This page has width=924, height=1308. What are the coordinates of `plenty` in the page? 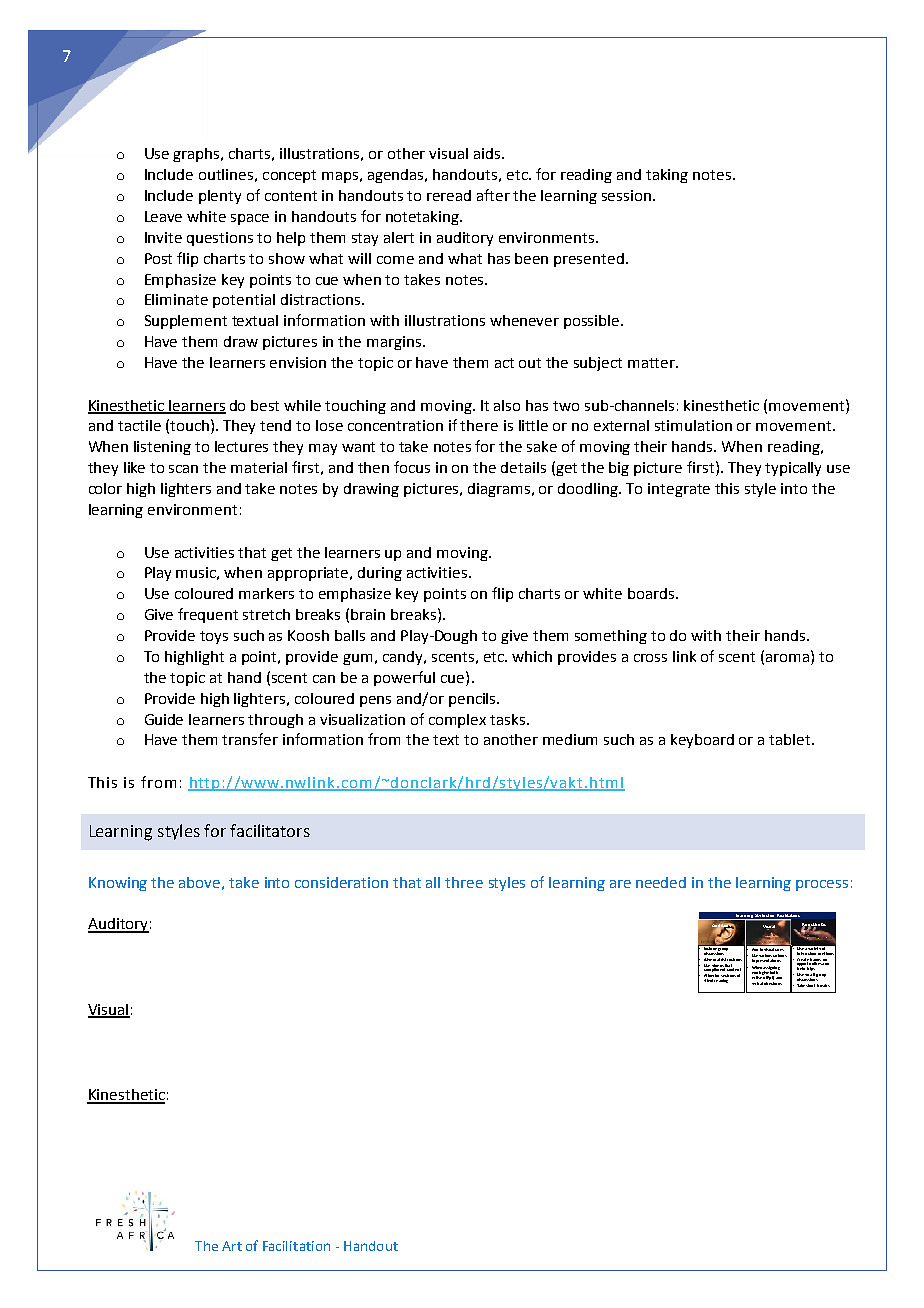 It's located at (220, 197).
